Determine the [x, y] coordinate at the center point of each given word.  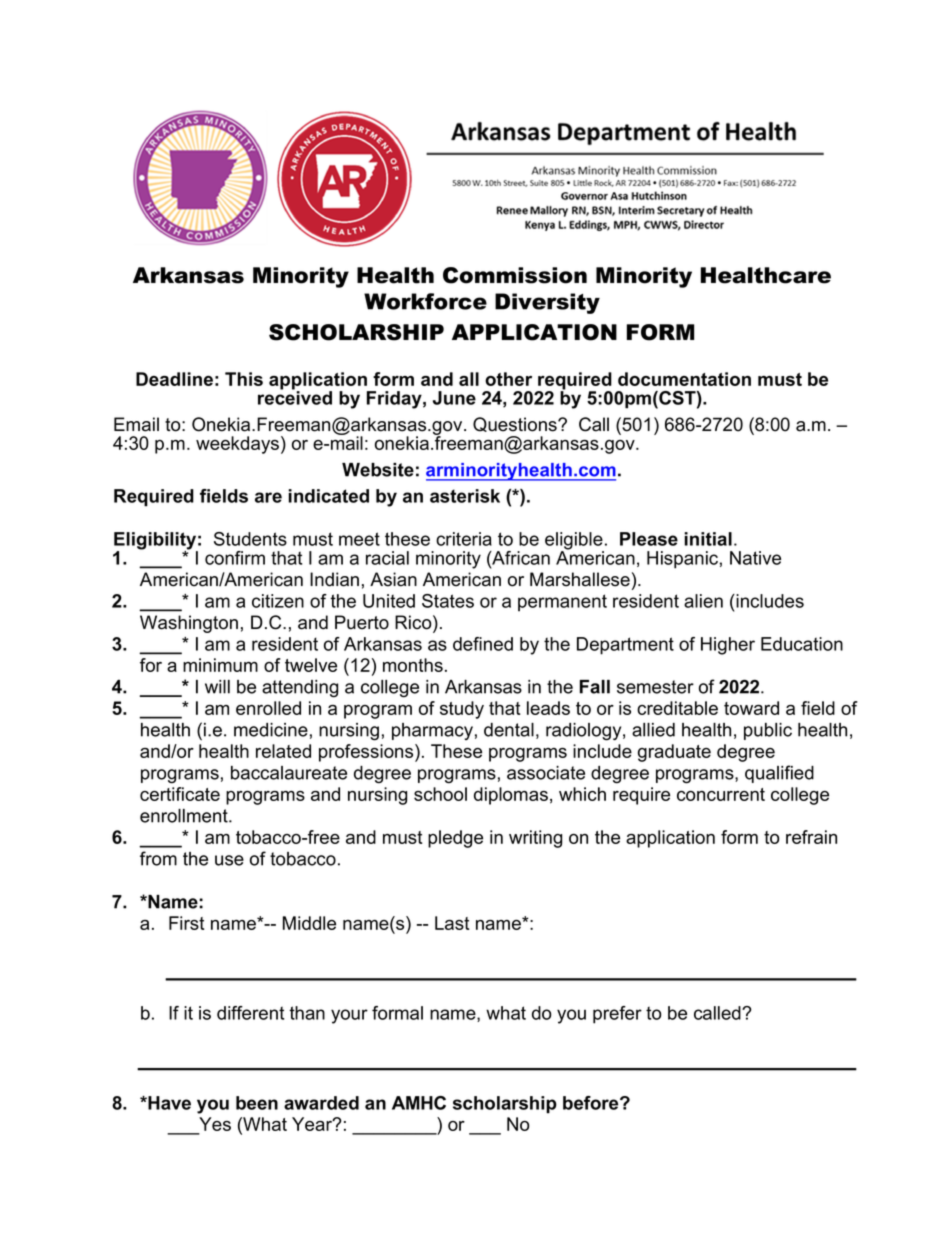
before [592, 1103]
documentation [684, 379]
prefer [617, 1015]
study [462, 710]
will [217, 687]
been [257, 1103]
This [244, 379]
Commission [515, 275]
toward [751, 708]
